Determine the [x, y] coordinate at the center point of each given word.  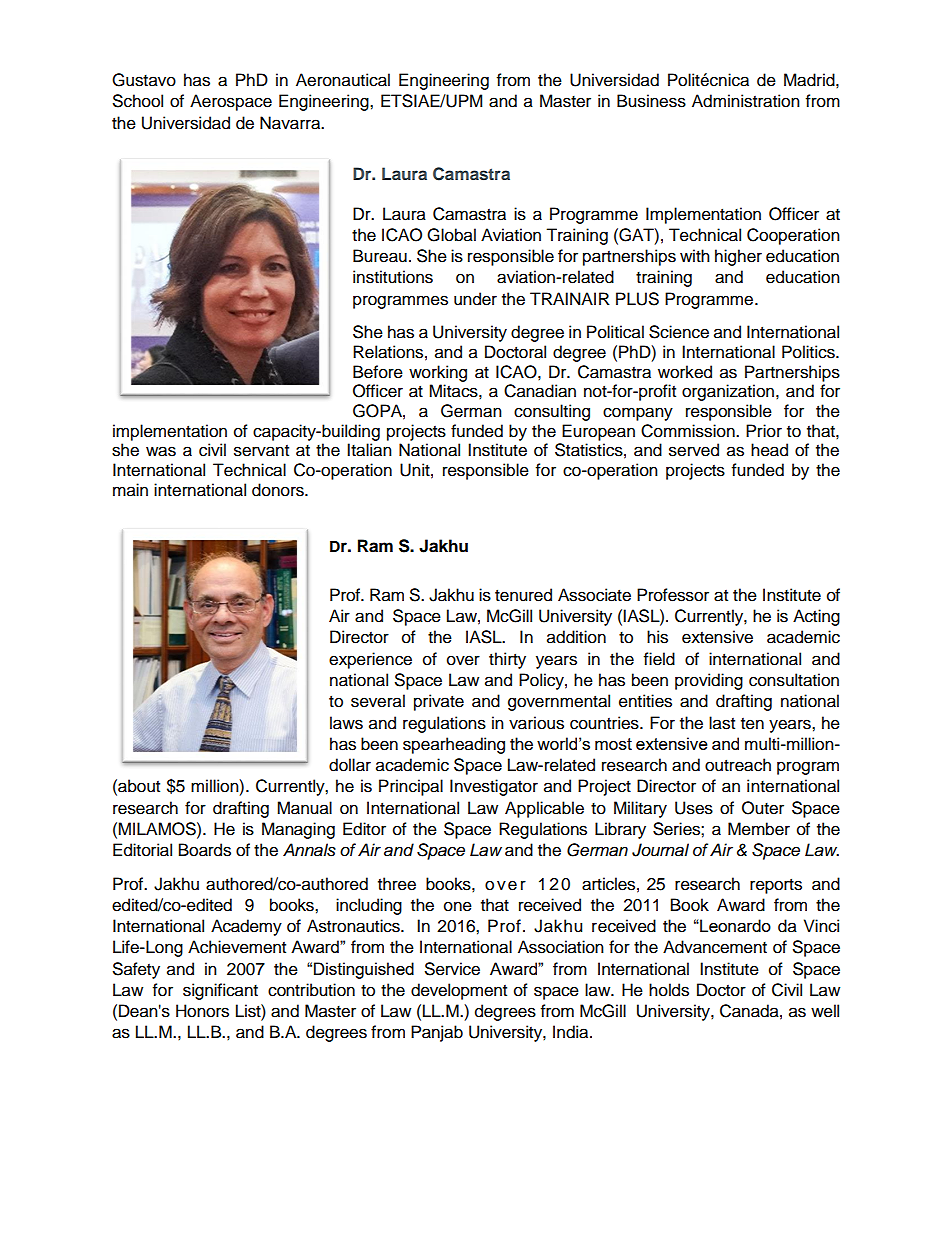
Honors [202, 1011]
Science [679, 332]
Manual [304, 808]
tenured [523, 595]
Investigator [494, 787]
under [475, 299]
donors [279, 490]
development [459, 991]
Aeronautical [343, 80]
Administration [746, 101]
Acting [816, 617]
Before [378, 372]
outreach [738, 765]
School [138, 101]
